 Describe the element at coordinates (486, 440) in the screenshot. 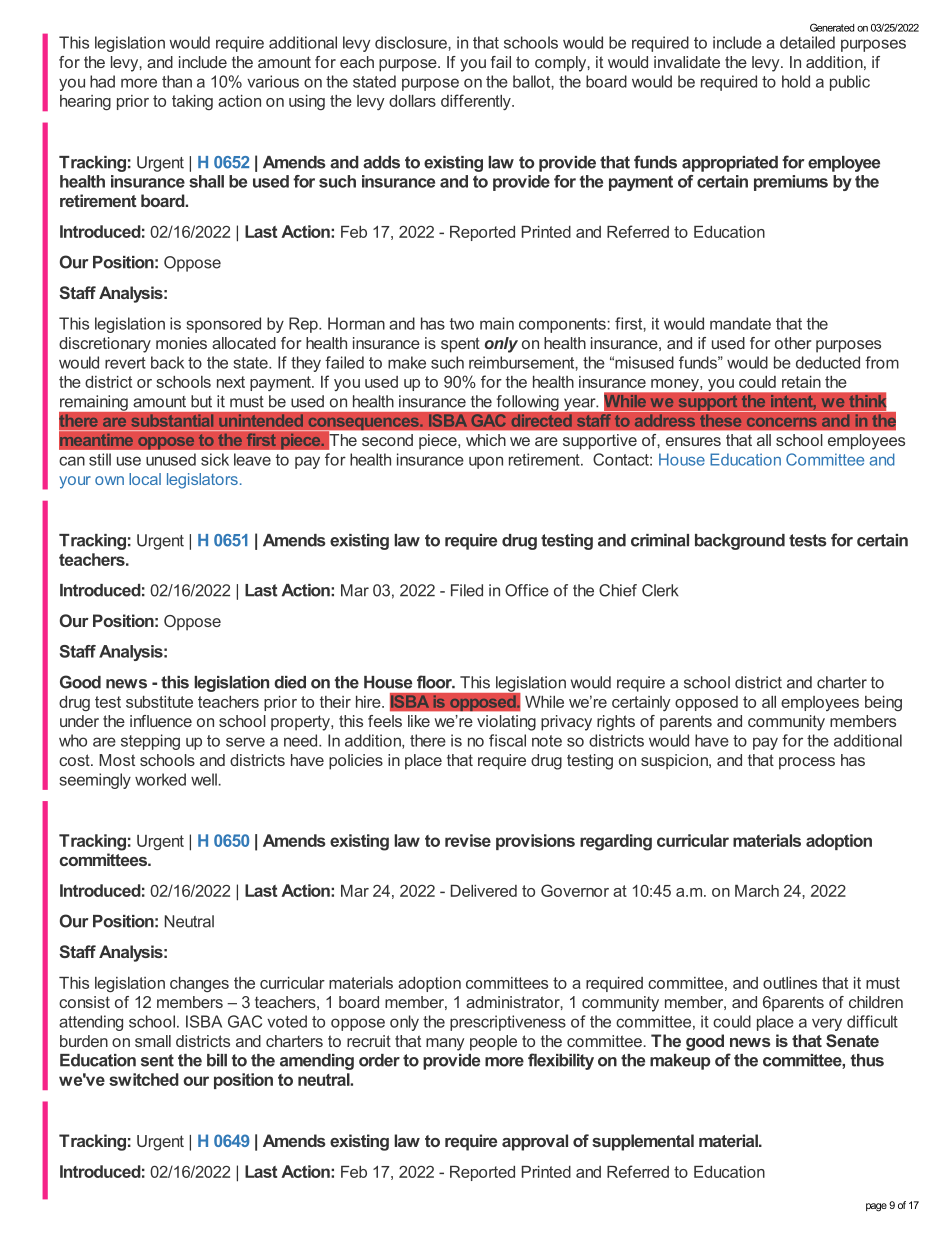

I see `which` at that location.
